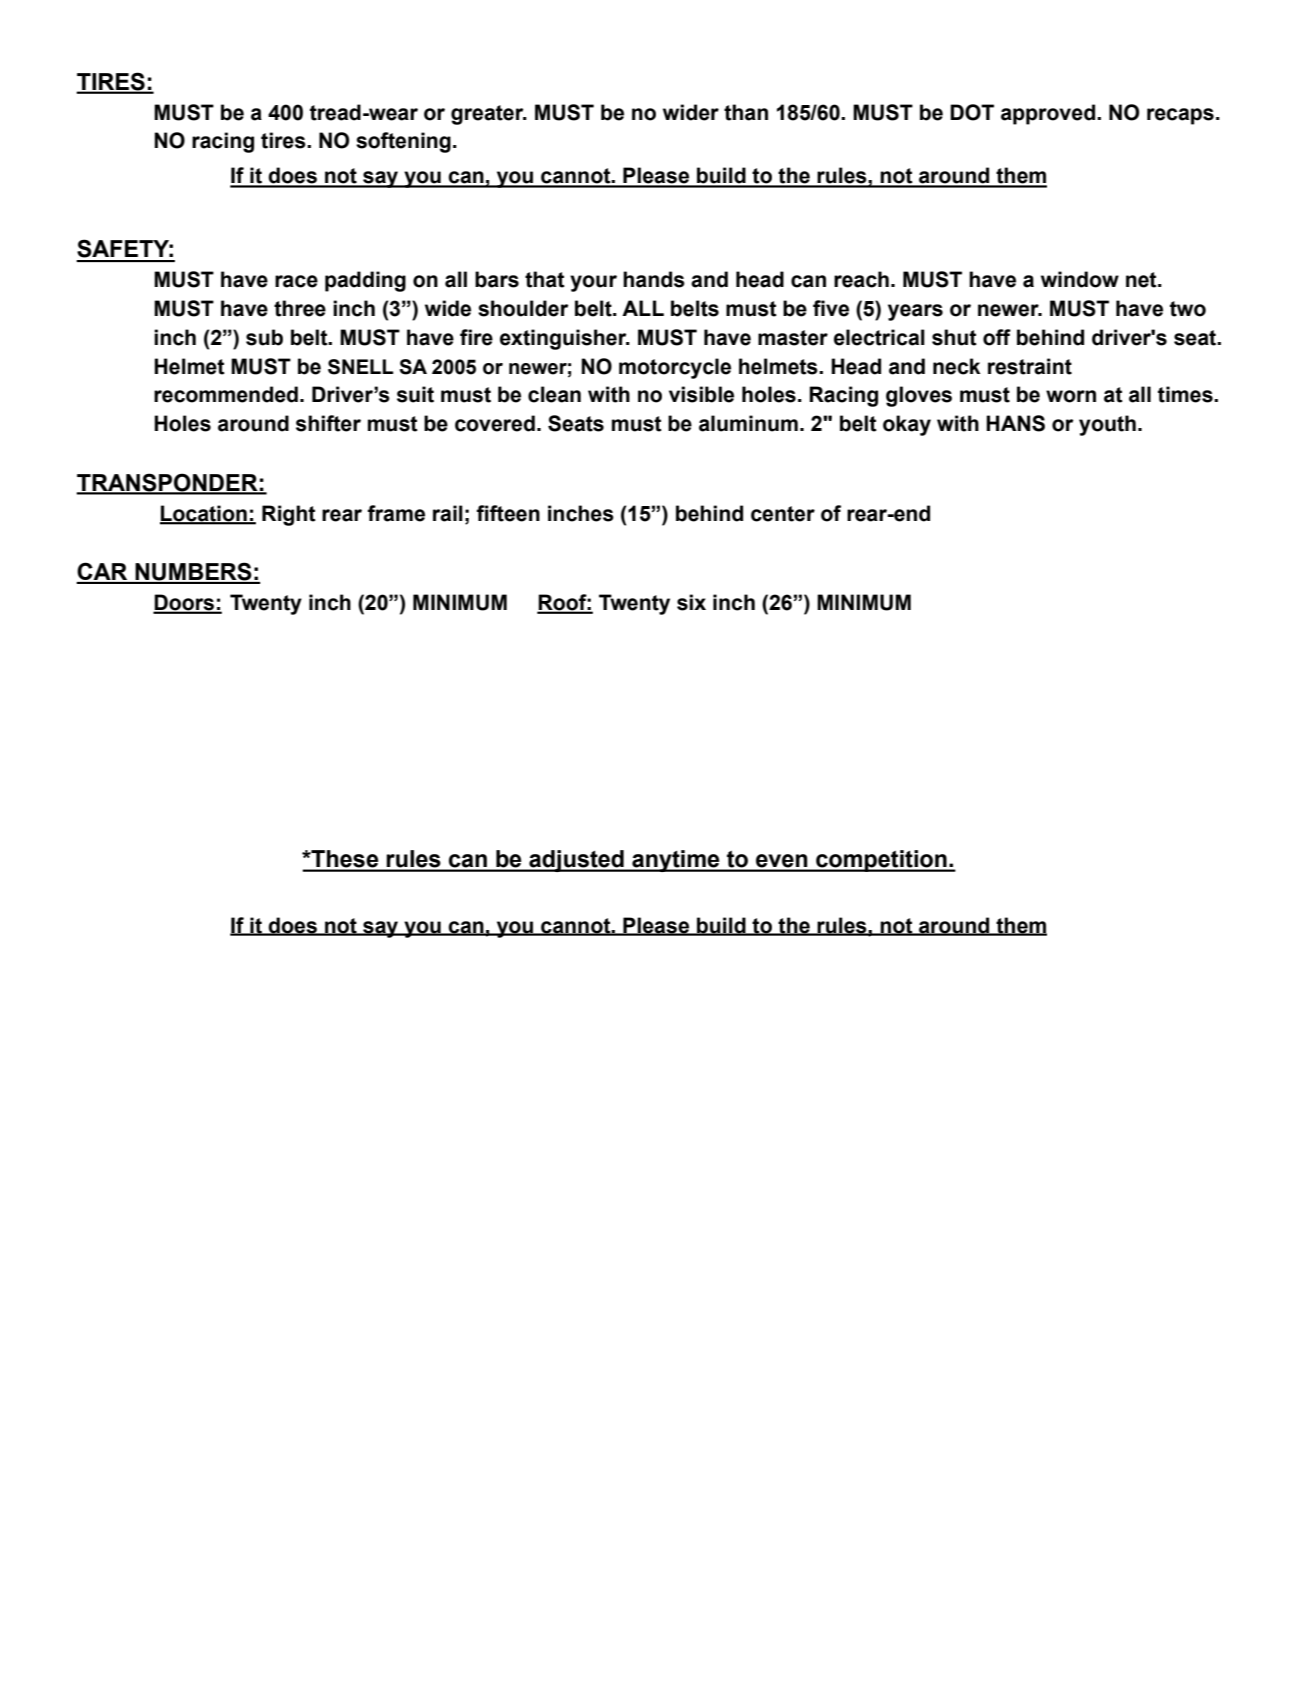  What do you see at coordinates (676, 861) in the document?
I see `anytime` at bounding box center [676, 861].
